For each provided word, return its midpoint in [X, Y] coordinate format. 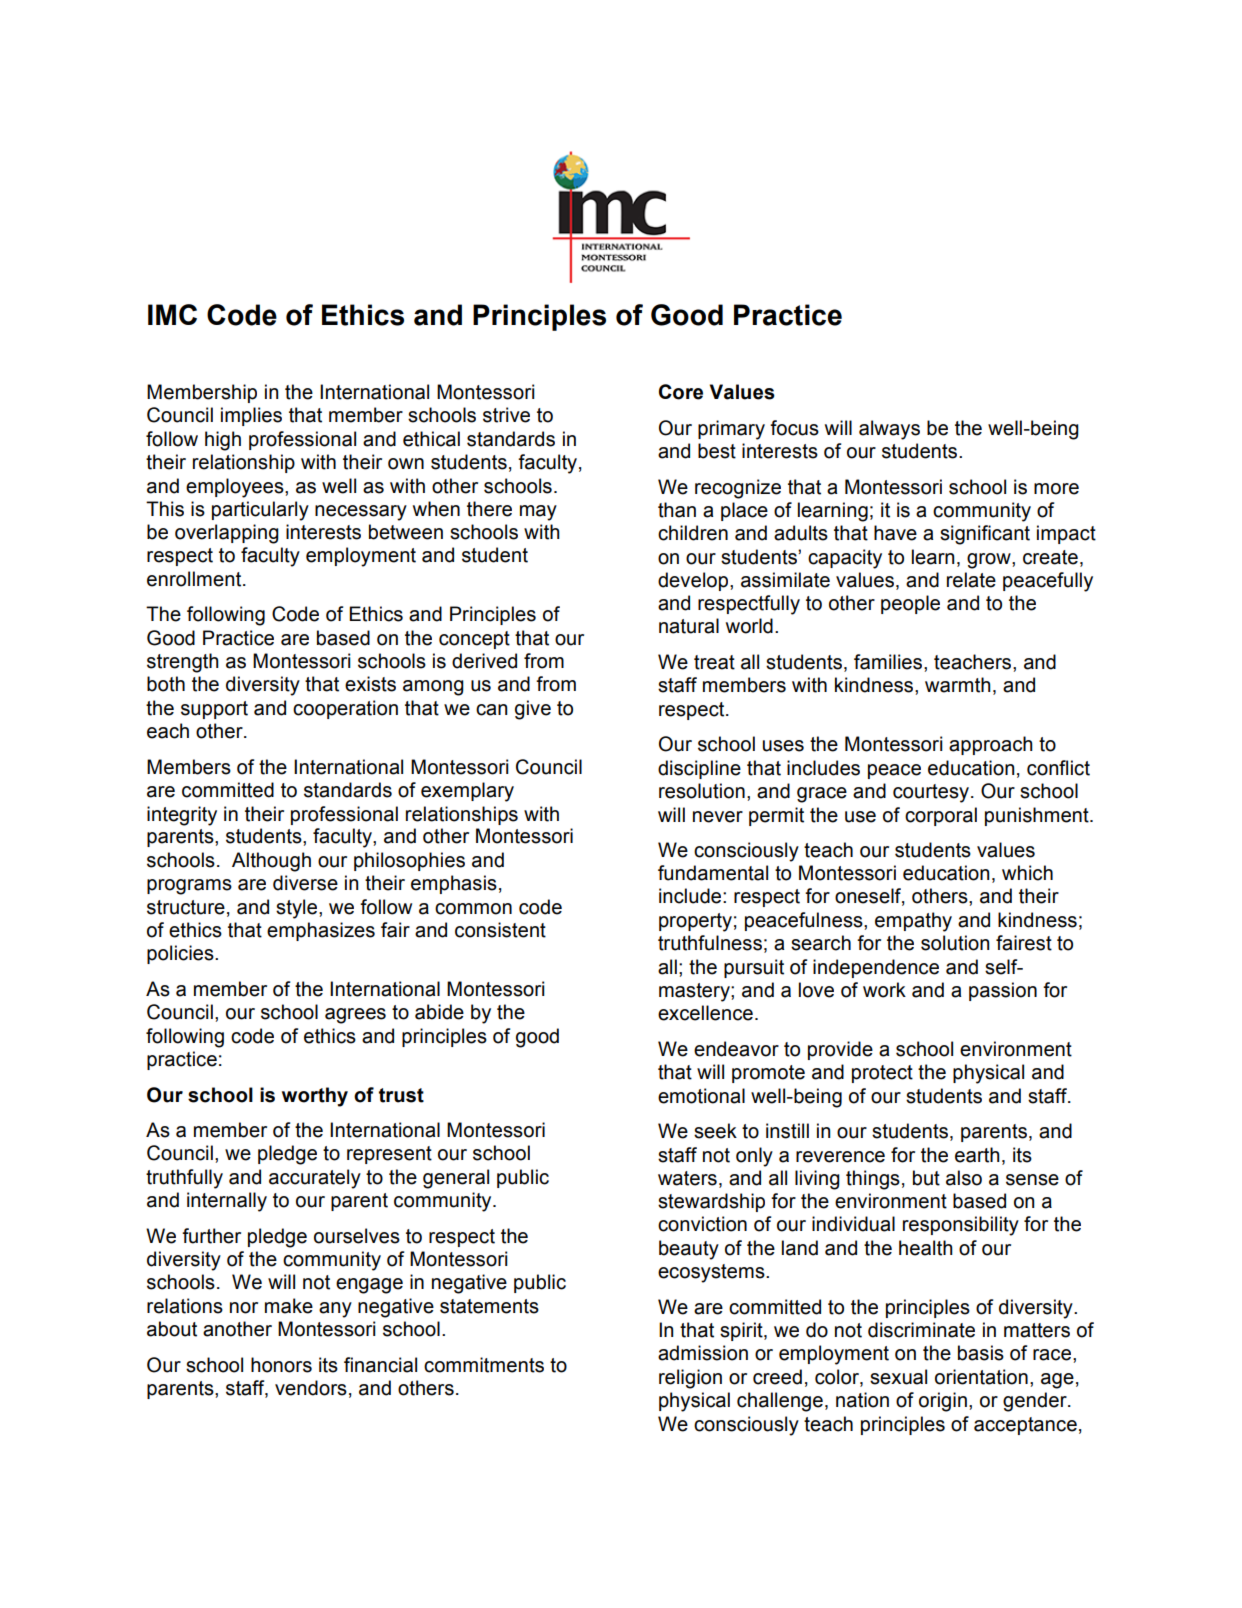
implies [251, 416]
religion [690, 1379]
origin [943, 1402]
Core [681, 392]
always [889, 430]
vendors [311, 1388]
